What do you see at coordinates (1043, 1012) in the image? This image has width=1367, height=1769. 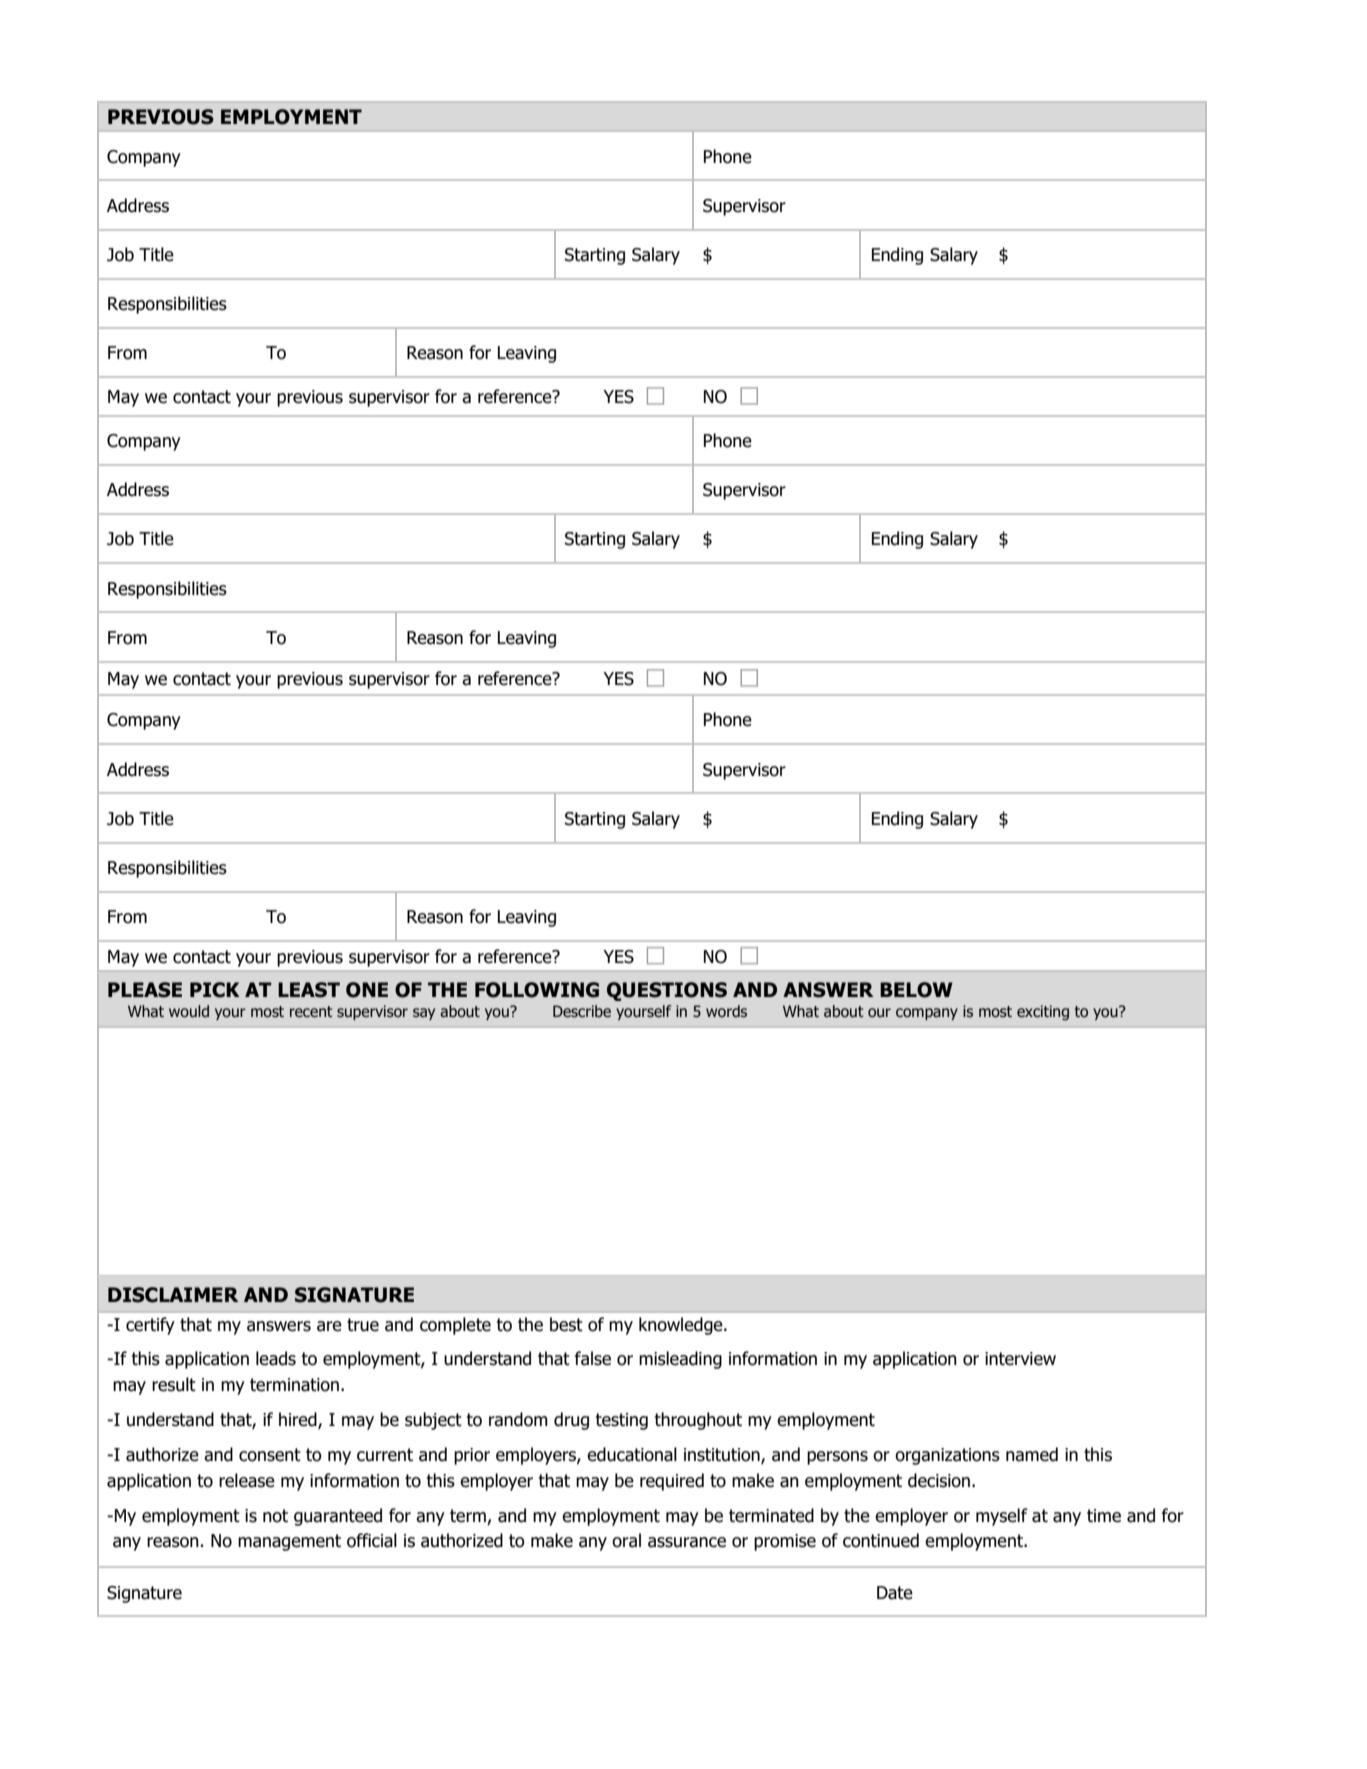 I see `exciting` at bounding box center [1043, 1012].
